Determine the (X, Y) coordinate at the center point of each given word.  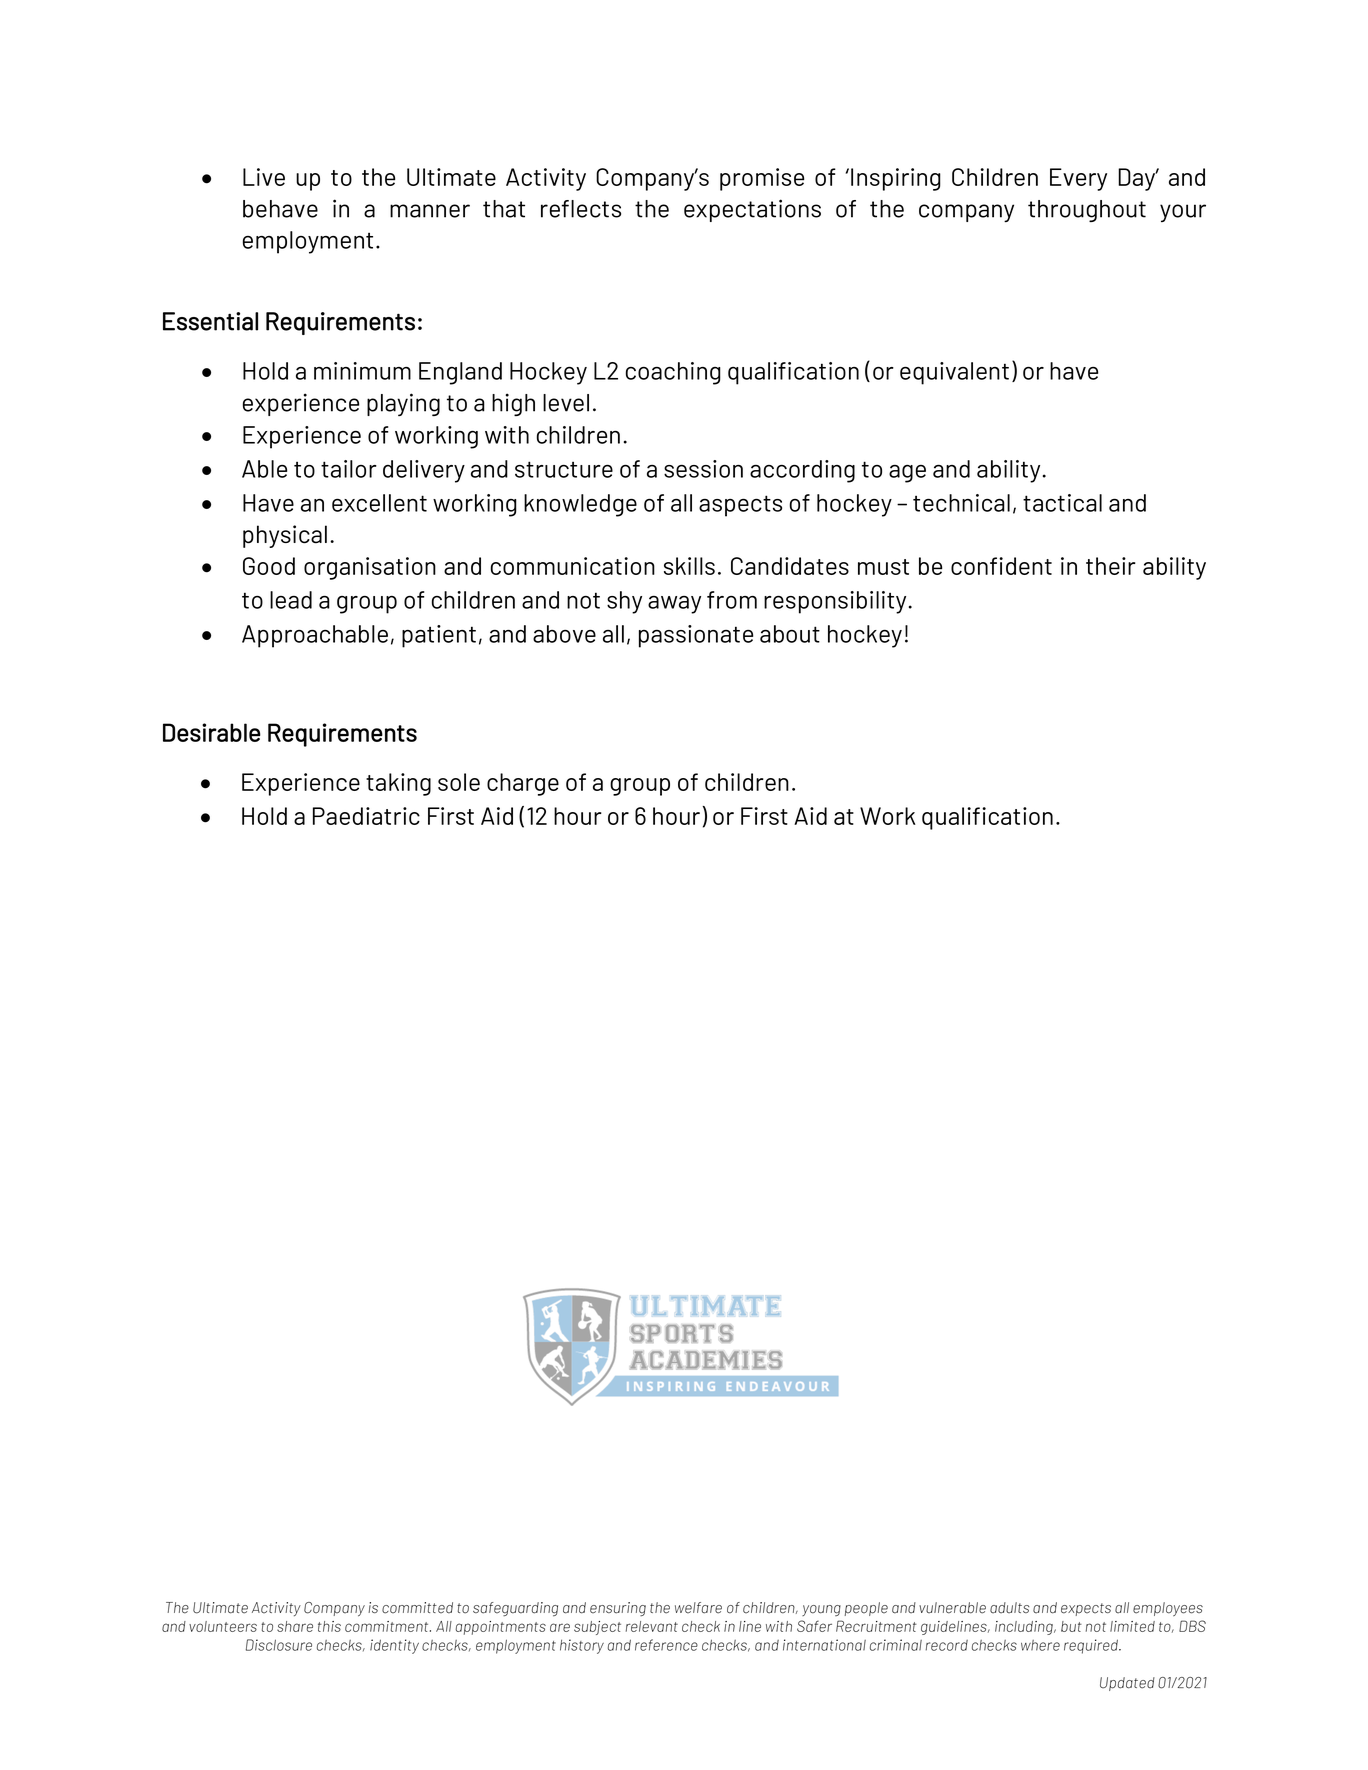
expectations (752, 210)
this (329, 1626)
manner (430, 211)
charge (523, 784)
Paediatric (366, 816)
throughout (1087, 211)
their (1111, 566)
